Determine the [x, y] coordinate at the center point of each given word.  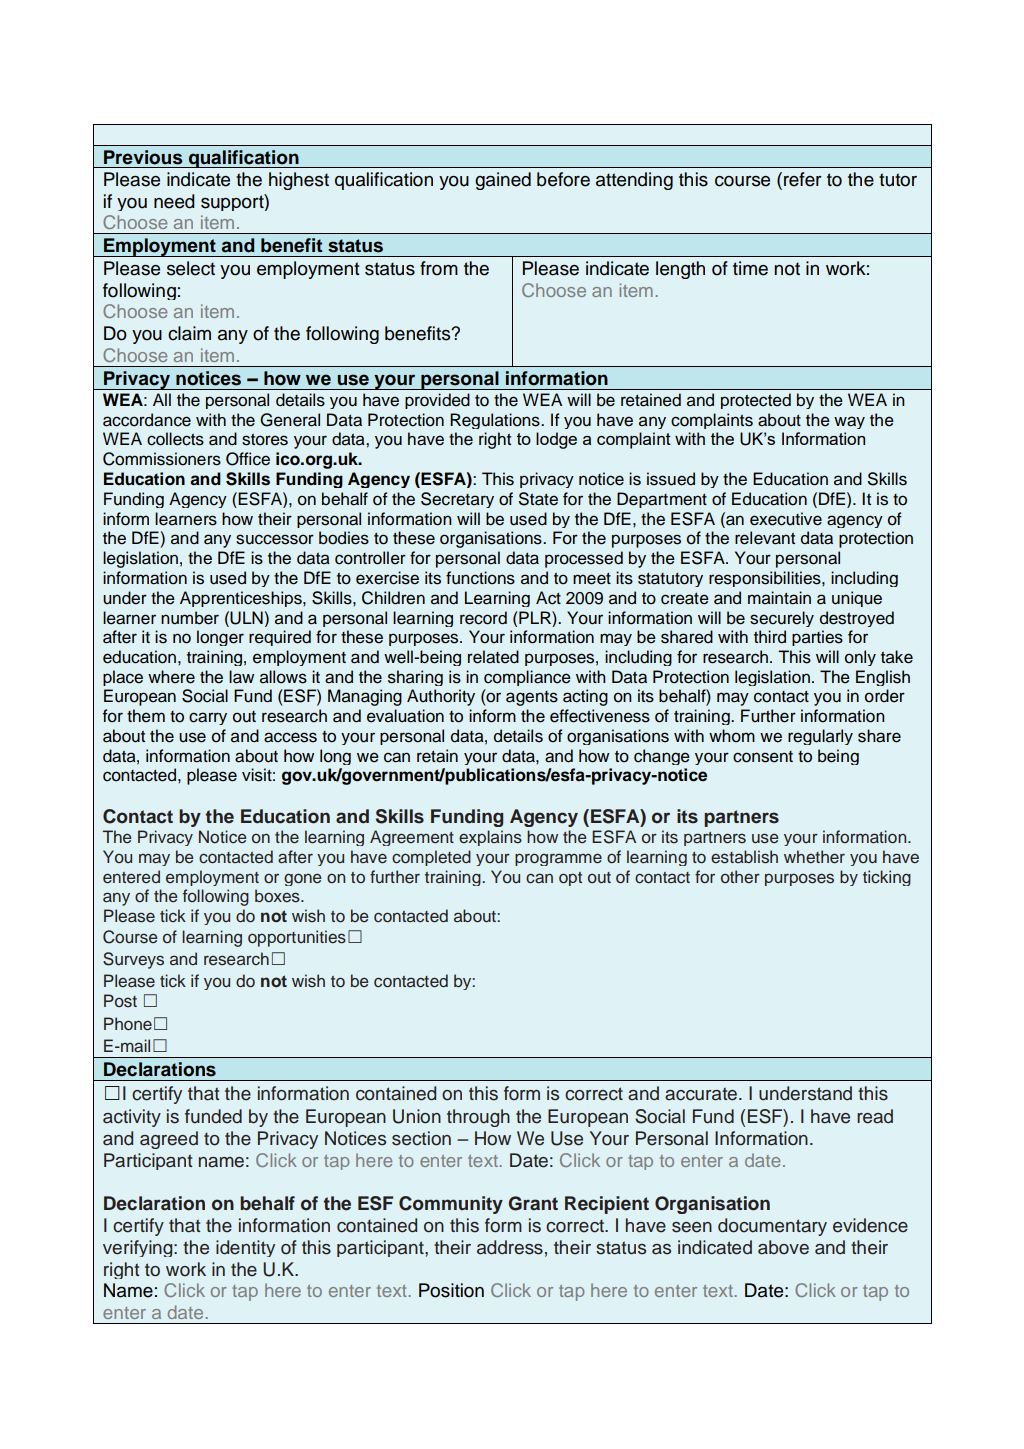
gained [503, 181]
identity [245, 1248]
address [510, 1247]
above [783, 1247]
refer [803, 179]
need [174, 201]
